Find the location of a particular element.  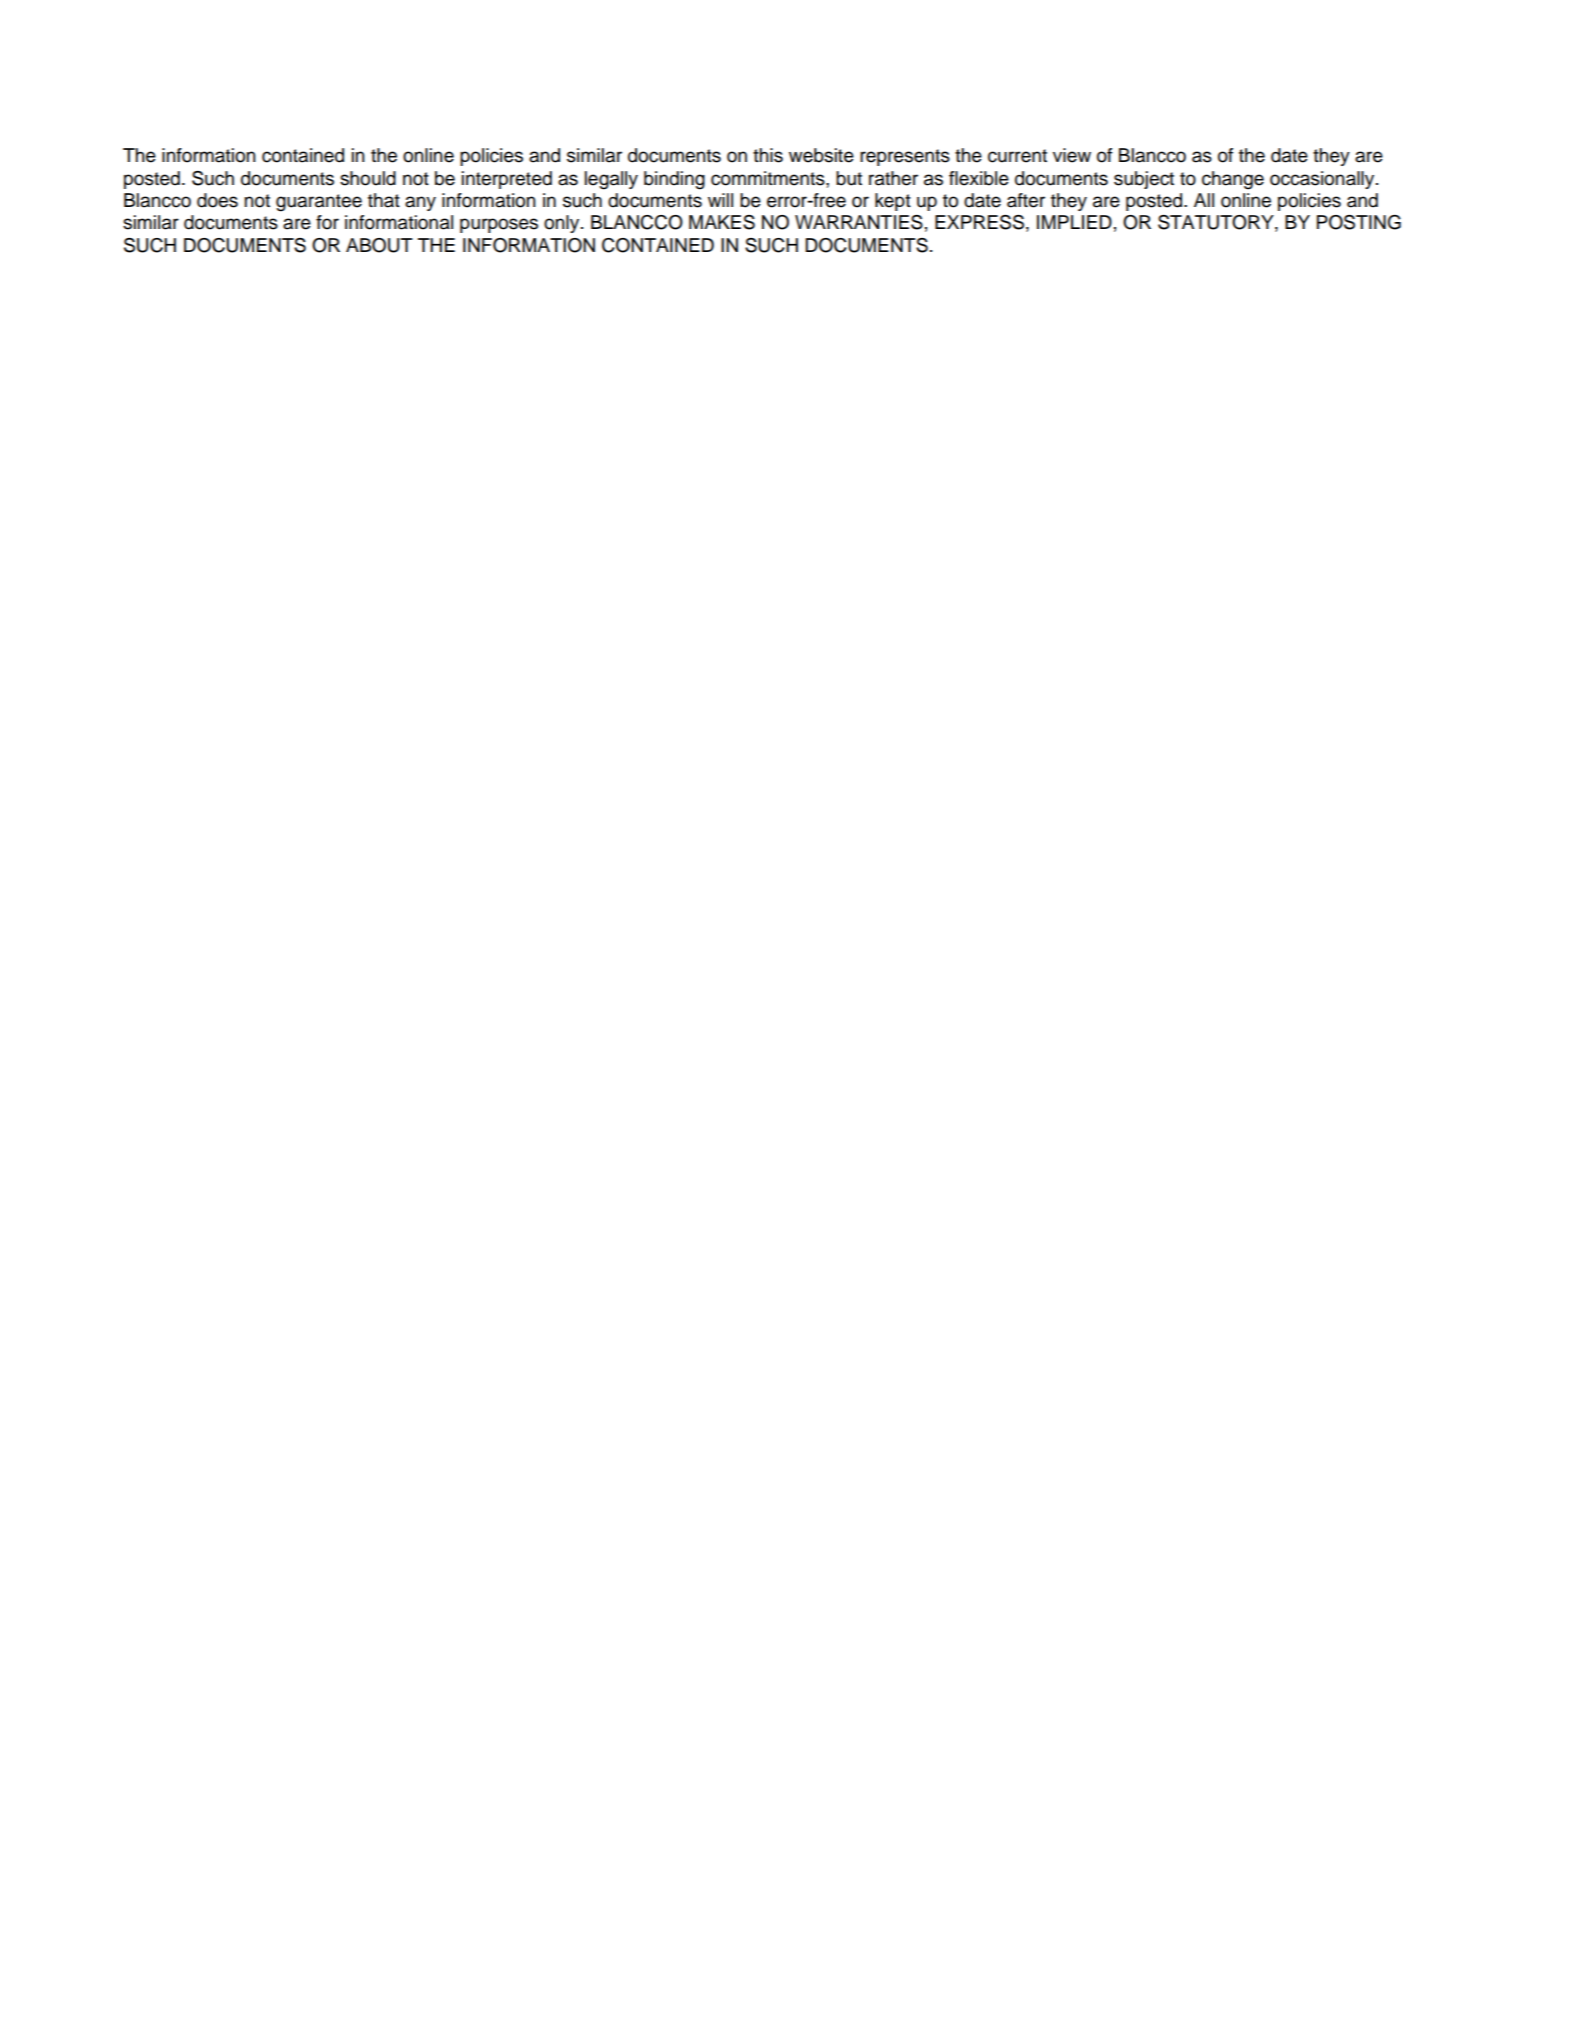

change is located at coordinates (1233, 180).
